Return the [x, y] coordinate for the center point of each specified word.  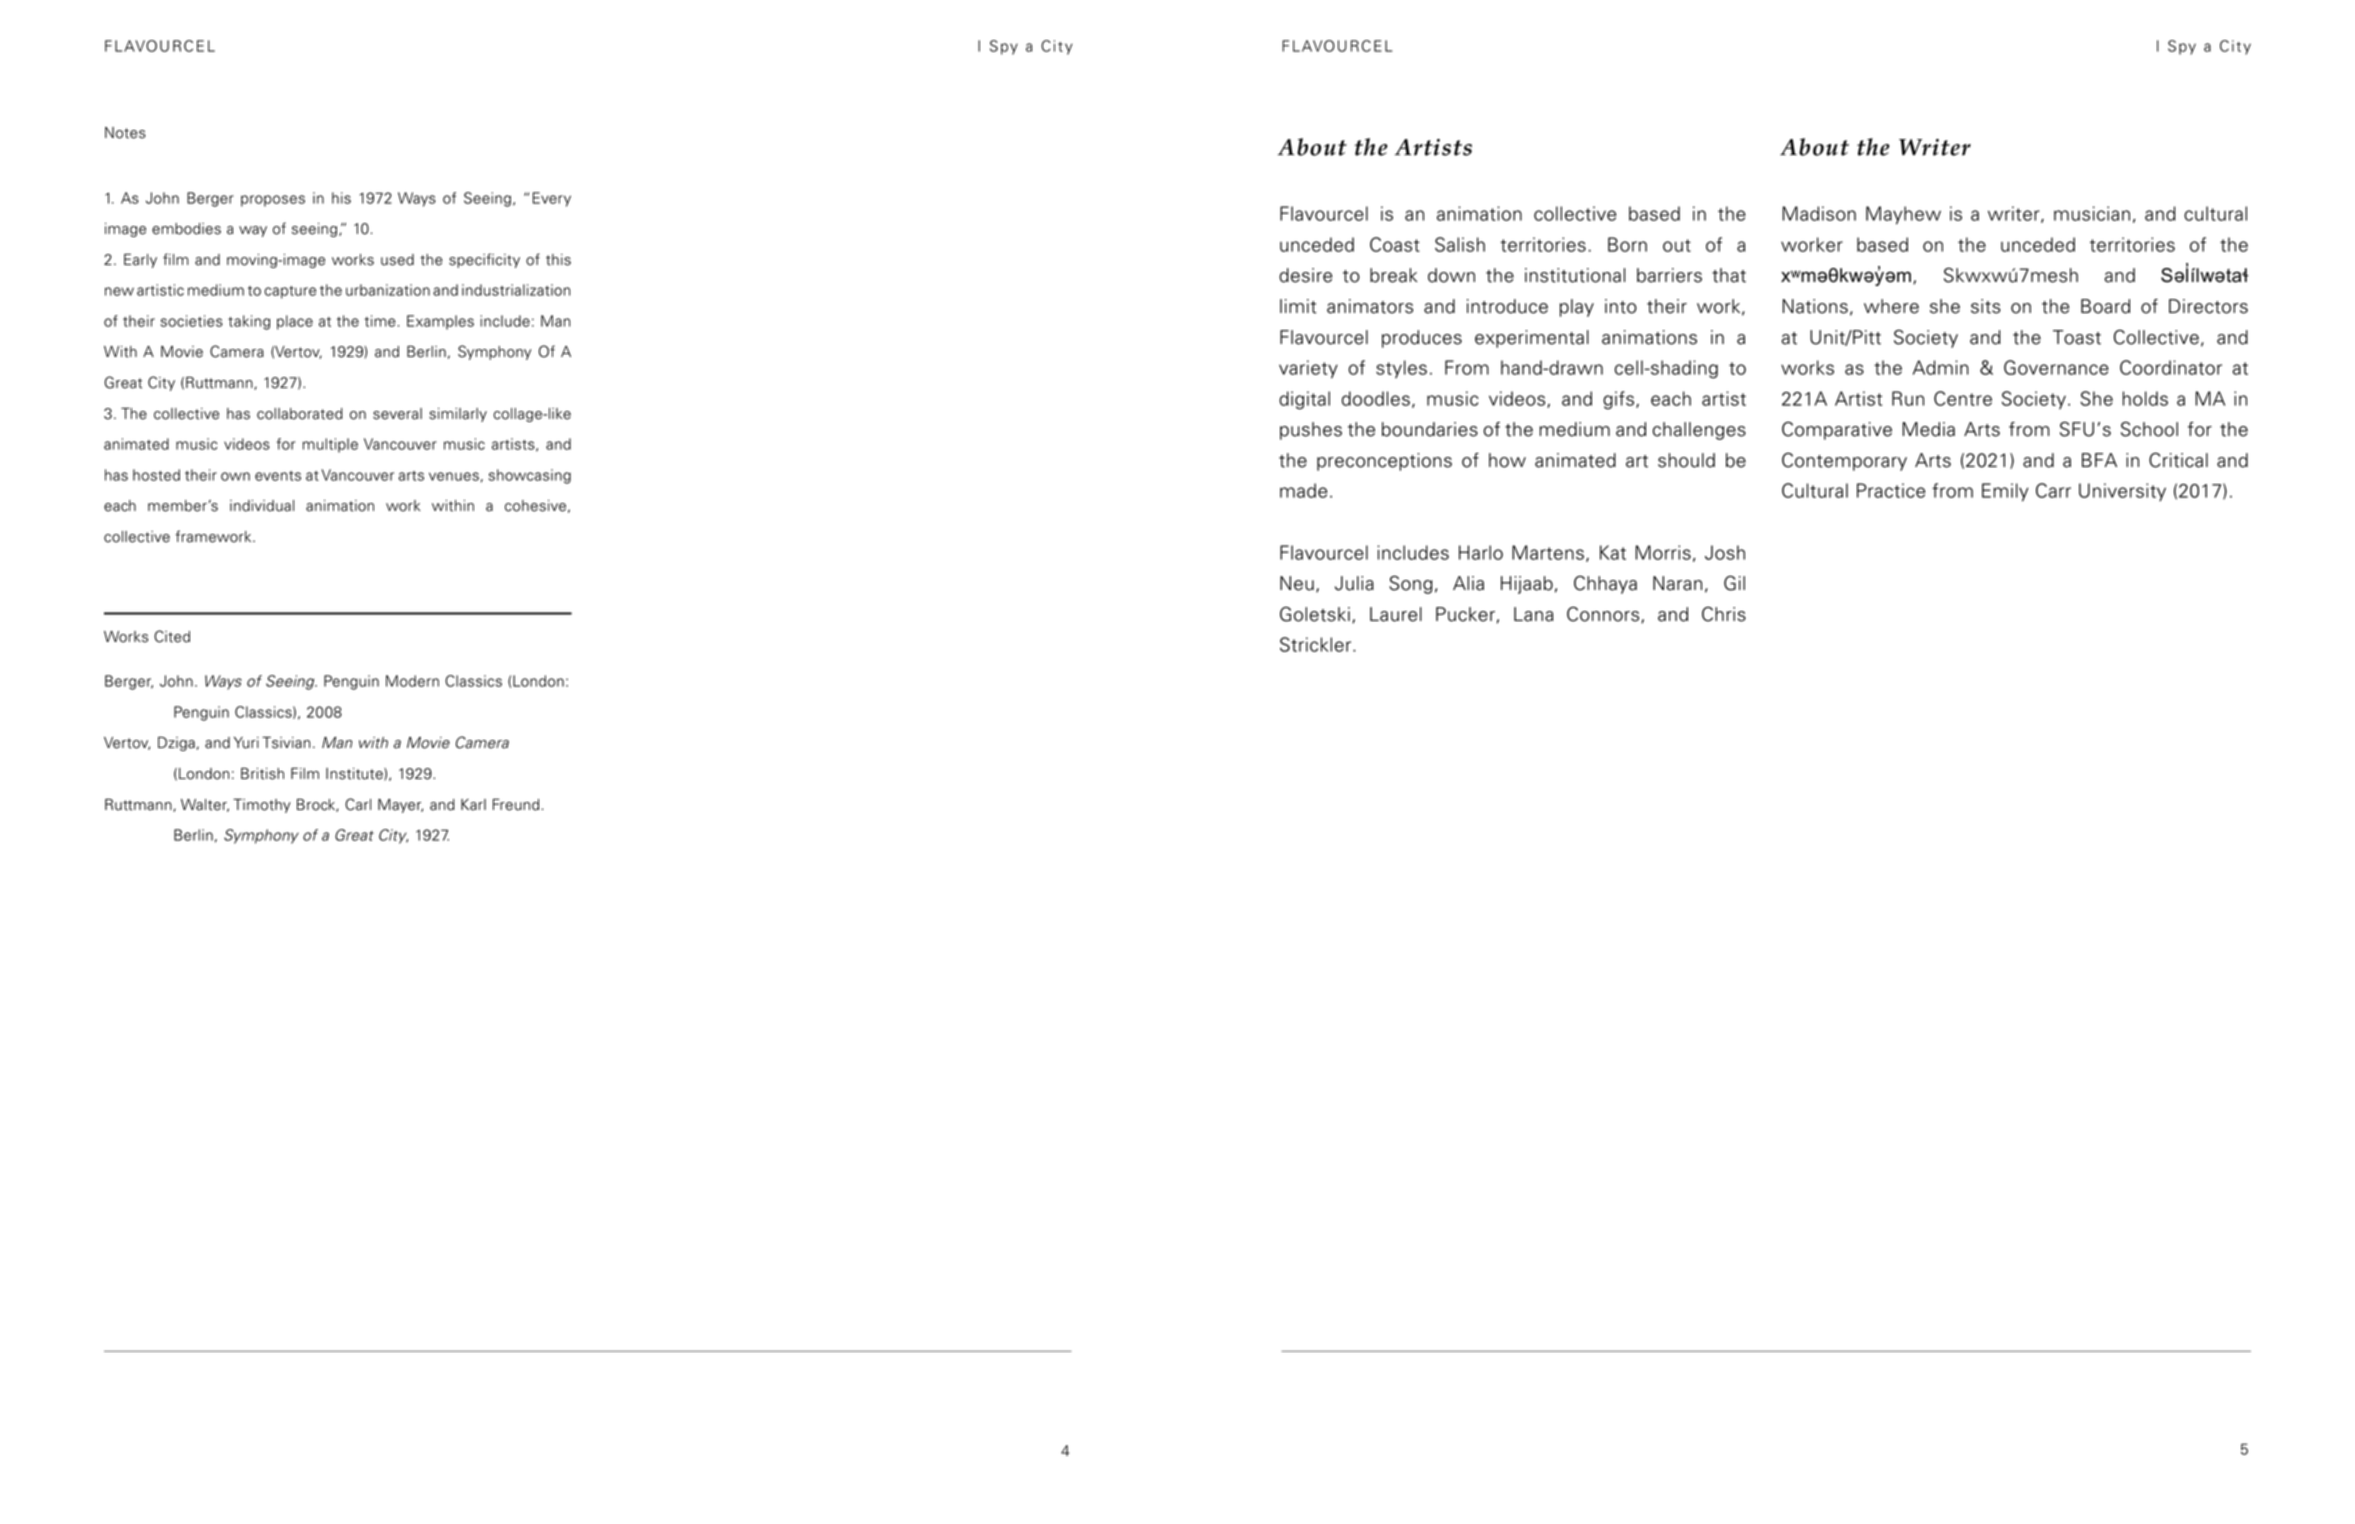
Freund [516, 804]
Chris [1724, 614]
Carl [358, 804]
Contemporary [1844, 461]
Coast [1395, 244]
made [1303, 490]
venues [454, 476]
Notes [125, 133]
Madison [1819, 213]
